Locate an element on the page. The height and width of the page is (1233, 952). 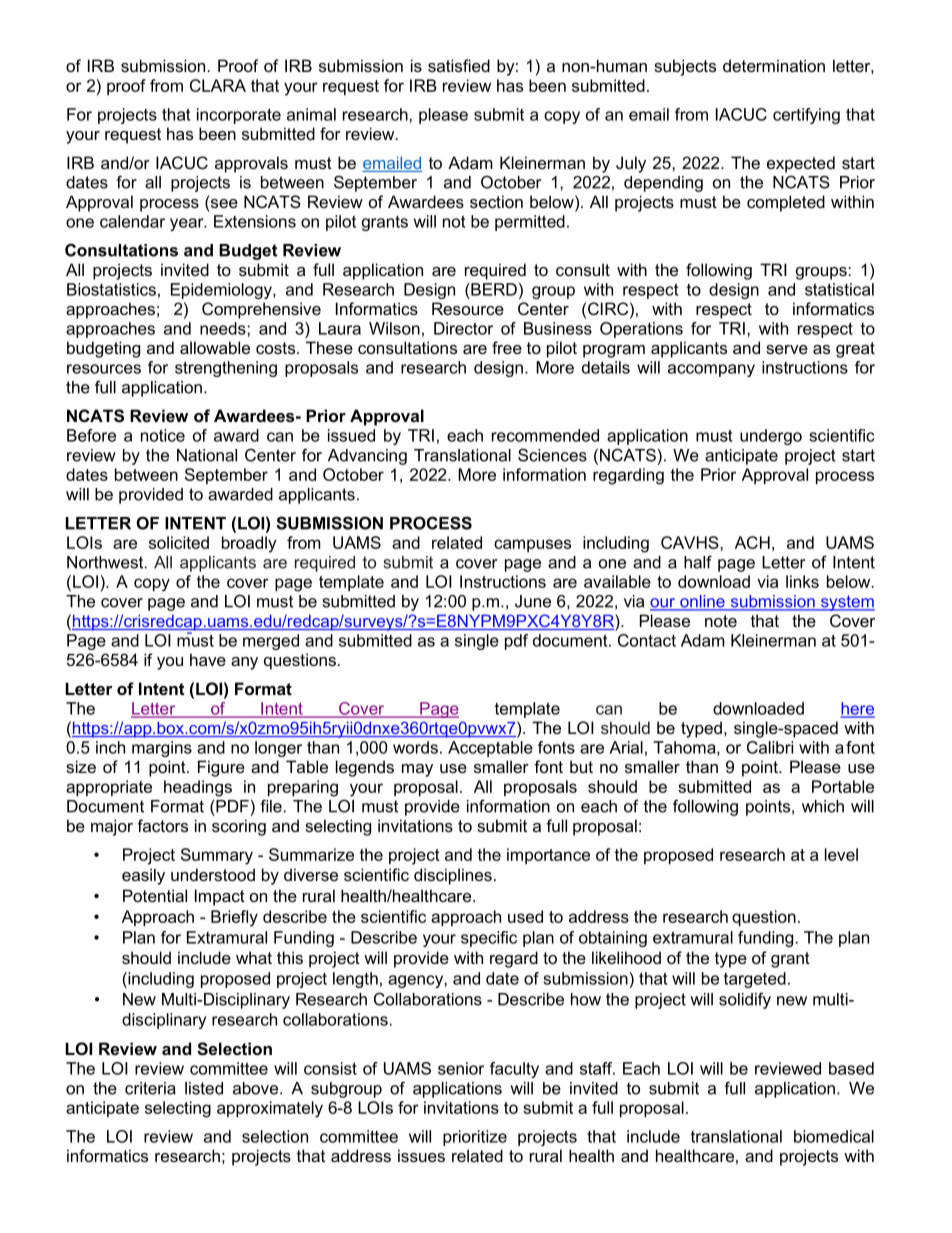
issues is located at coordinates (421, 1155).
